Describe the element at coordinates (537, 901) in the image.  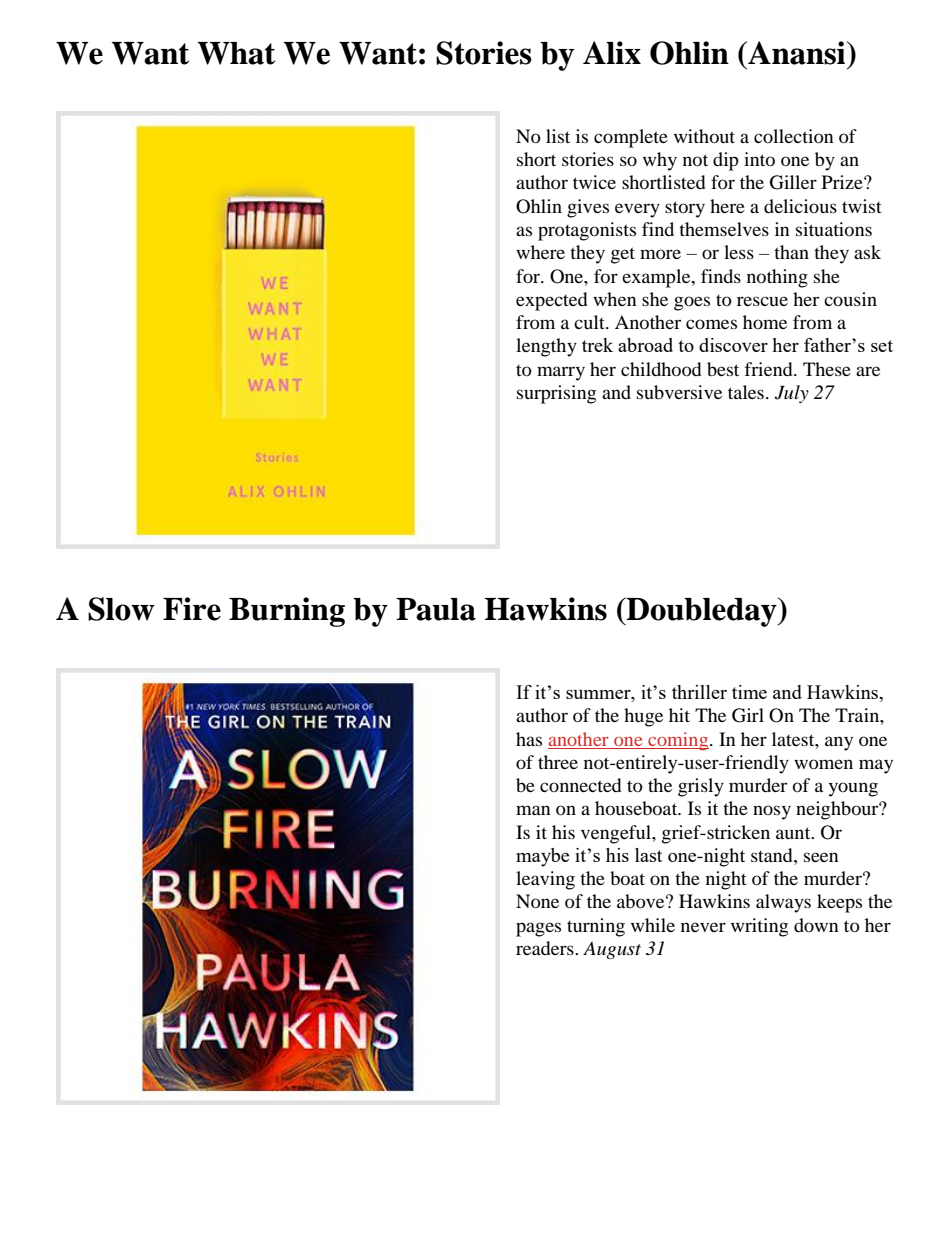
I see `None` at that location.
